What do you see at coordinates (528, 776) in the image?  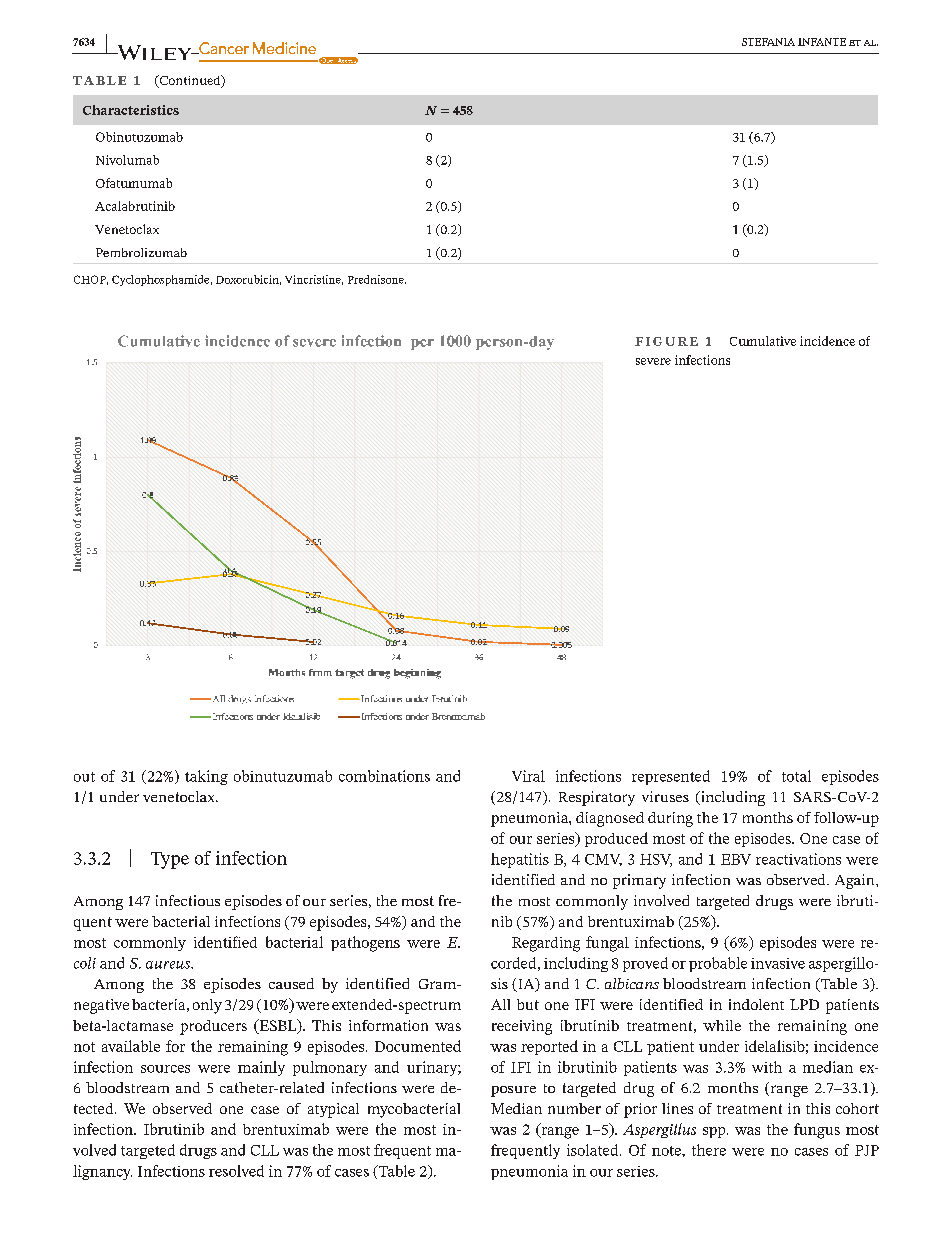 I see `Viral` at bounding box center [528, 776].
